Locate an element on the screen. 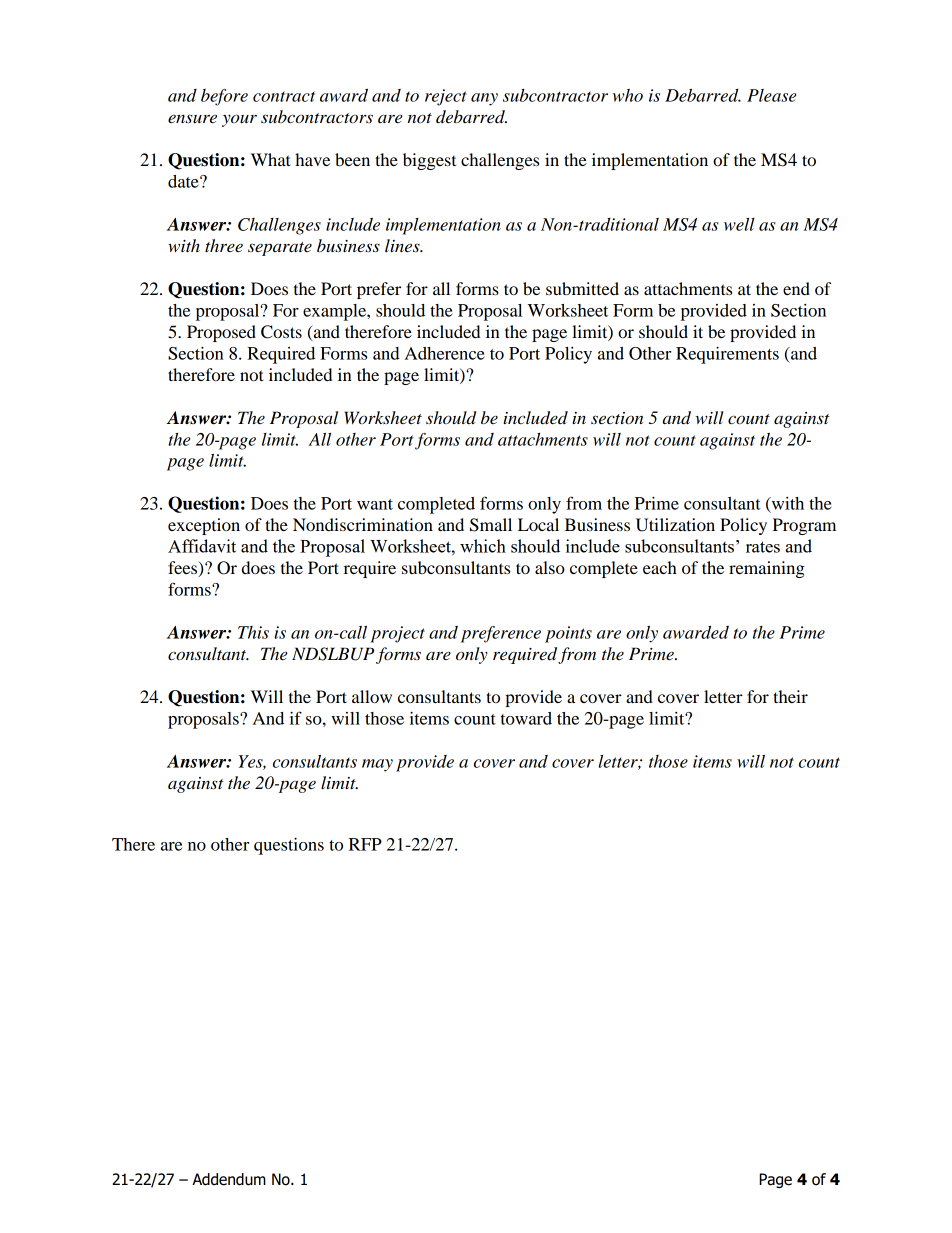 This screenshot has height=1233, width=952. any is located at coordinates (484, 99).
